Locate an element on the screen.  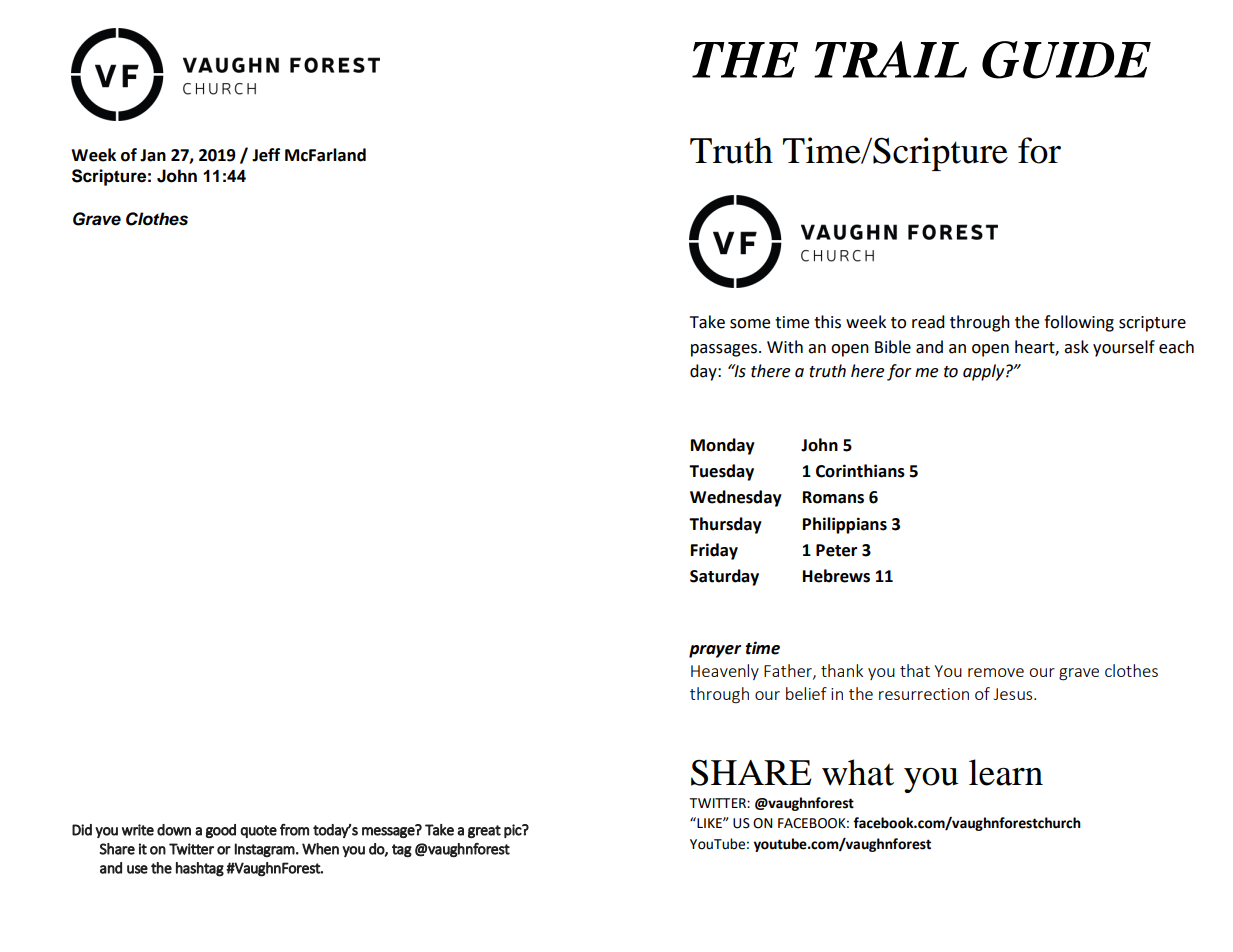
GUIDE is located at coordinates (1066, 60).
